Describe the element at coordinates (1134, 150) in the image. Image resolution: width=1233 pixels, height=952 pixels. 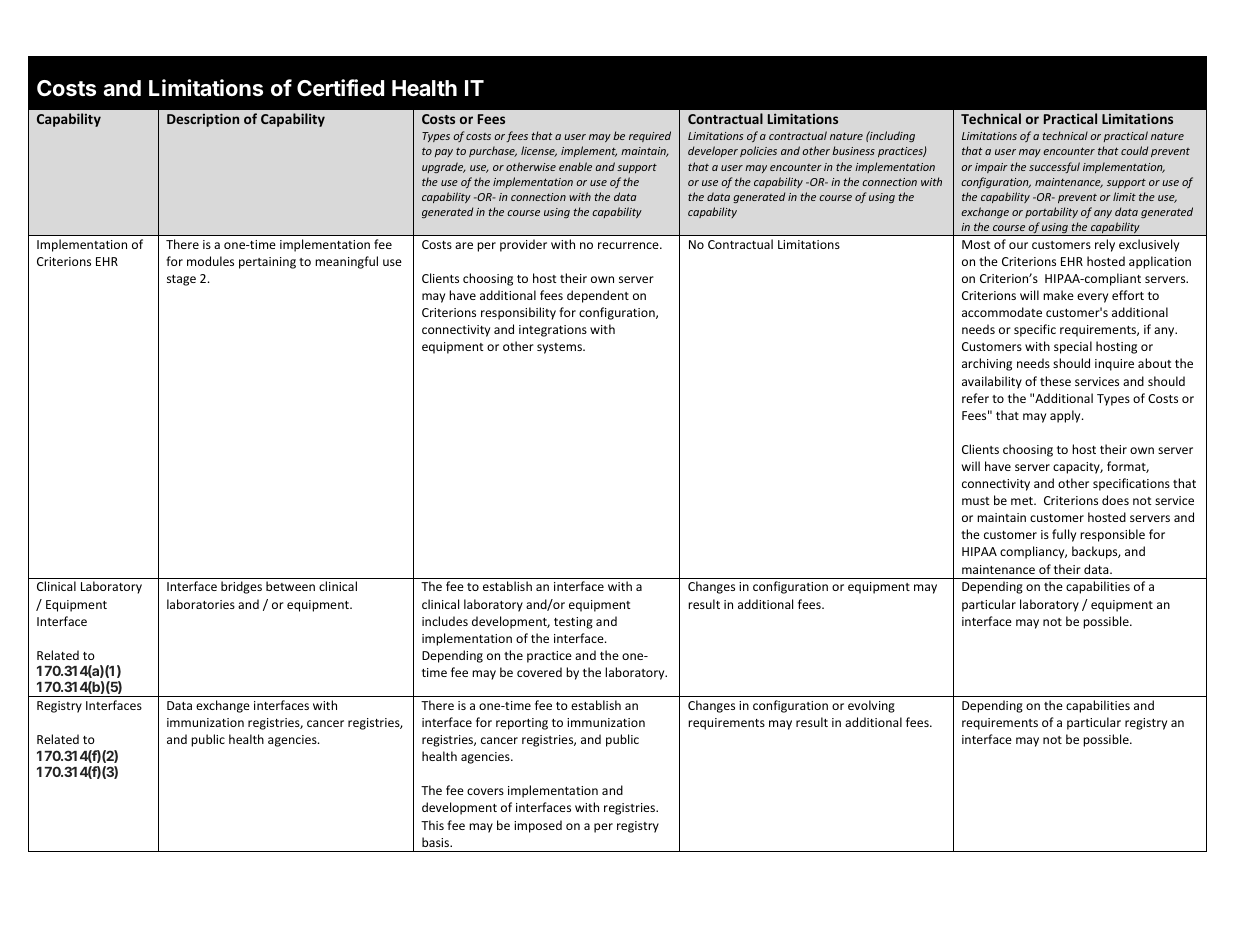
I see `could` at that location.
